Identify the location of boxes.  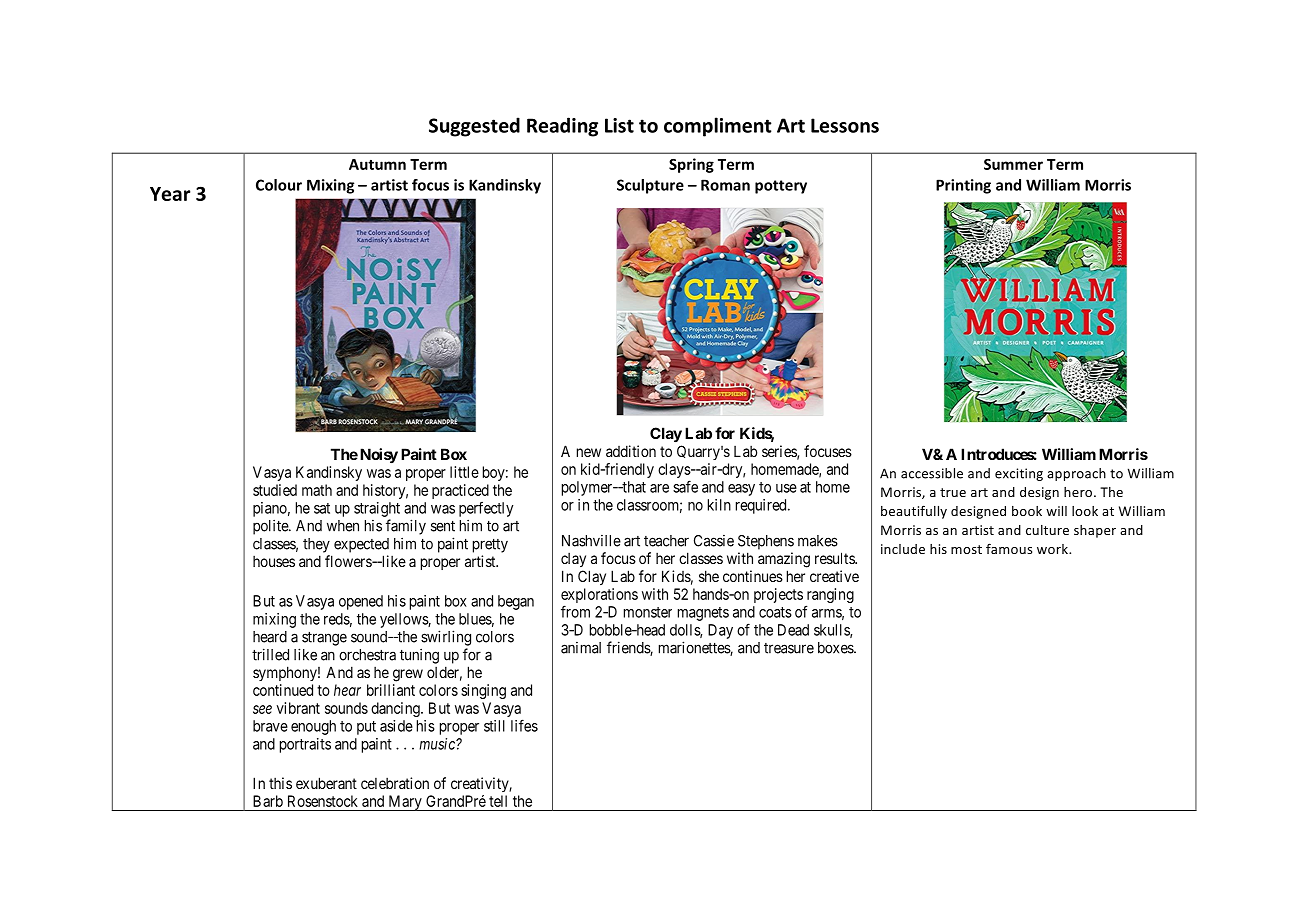
(836, 648).
